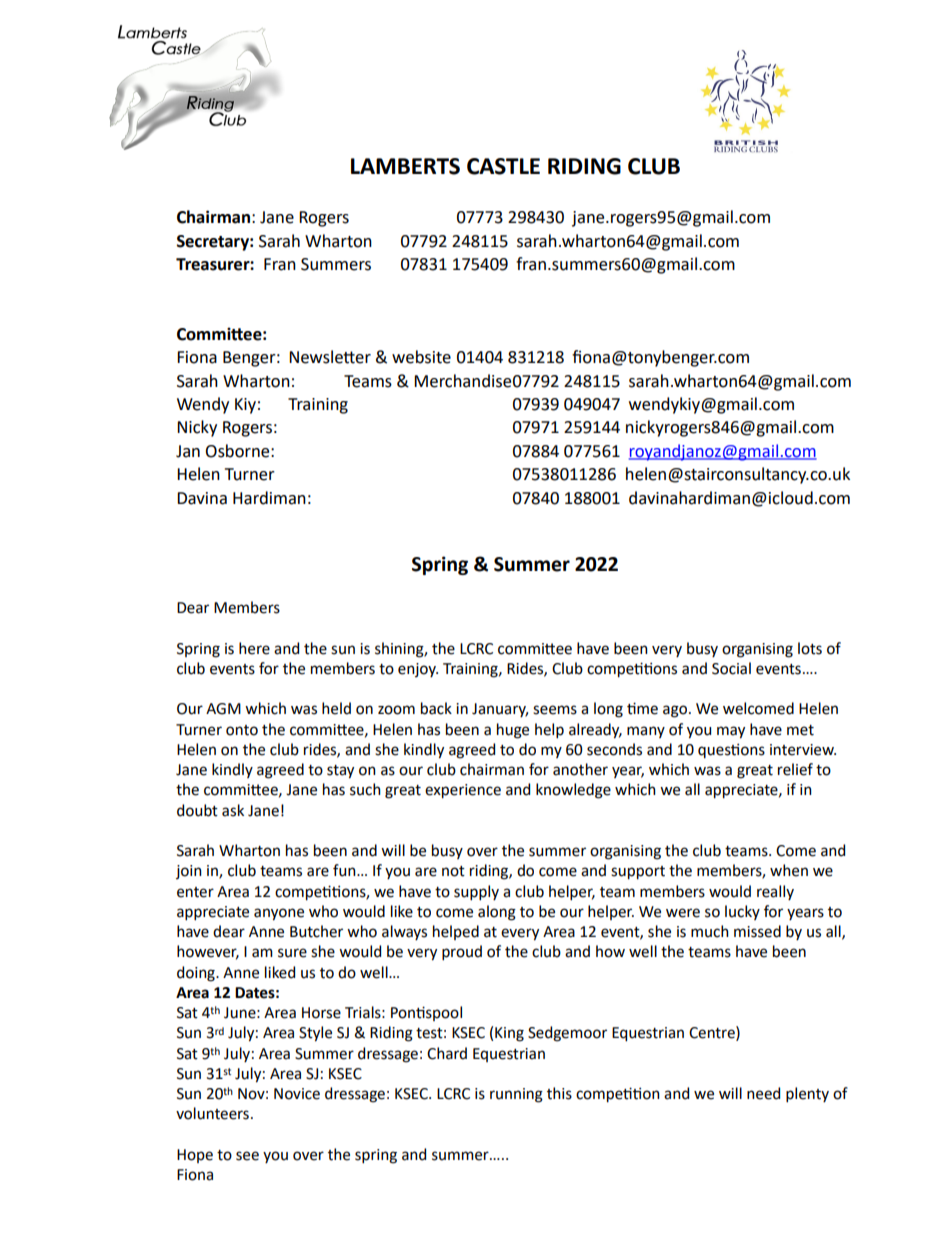 The image size is (952, 1233). I want to click on back, so click(436, 708).
